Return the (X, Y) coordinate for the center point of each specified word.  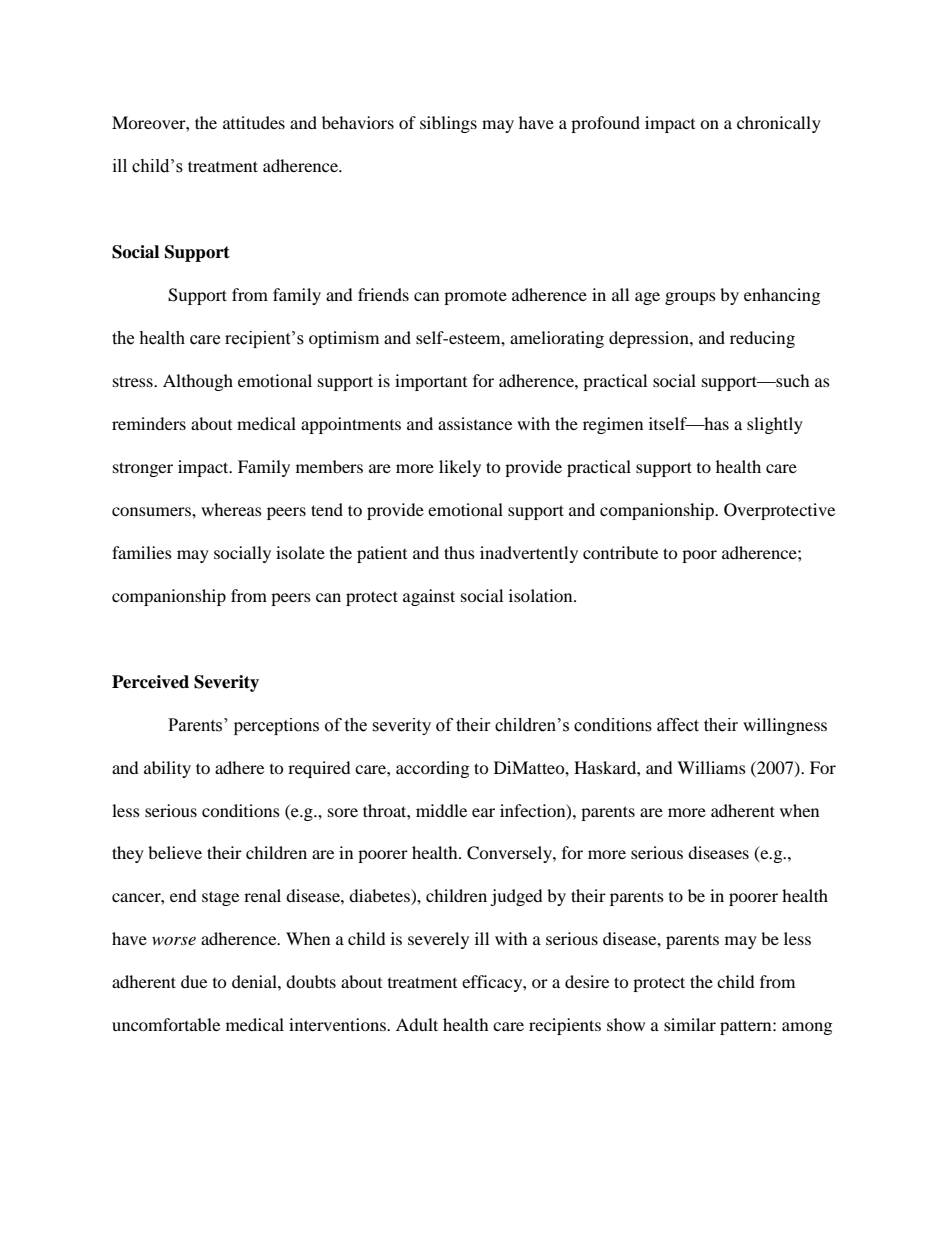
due (194, 981)
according (432, 769)
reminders (149, 423)
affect (678, 725)
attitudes (254, 122)
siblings (448, 124)
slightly (775, 425)
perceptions (276, 726)
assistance (475, 423)
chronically (779, 124)
